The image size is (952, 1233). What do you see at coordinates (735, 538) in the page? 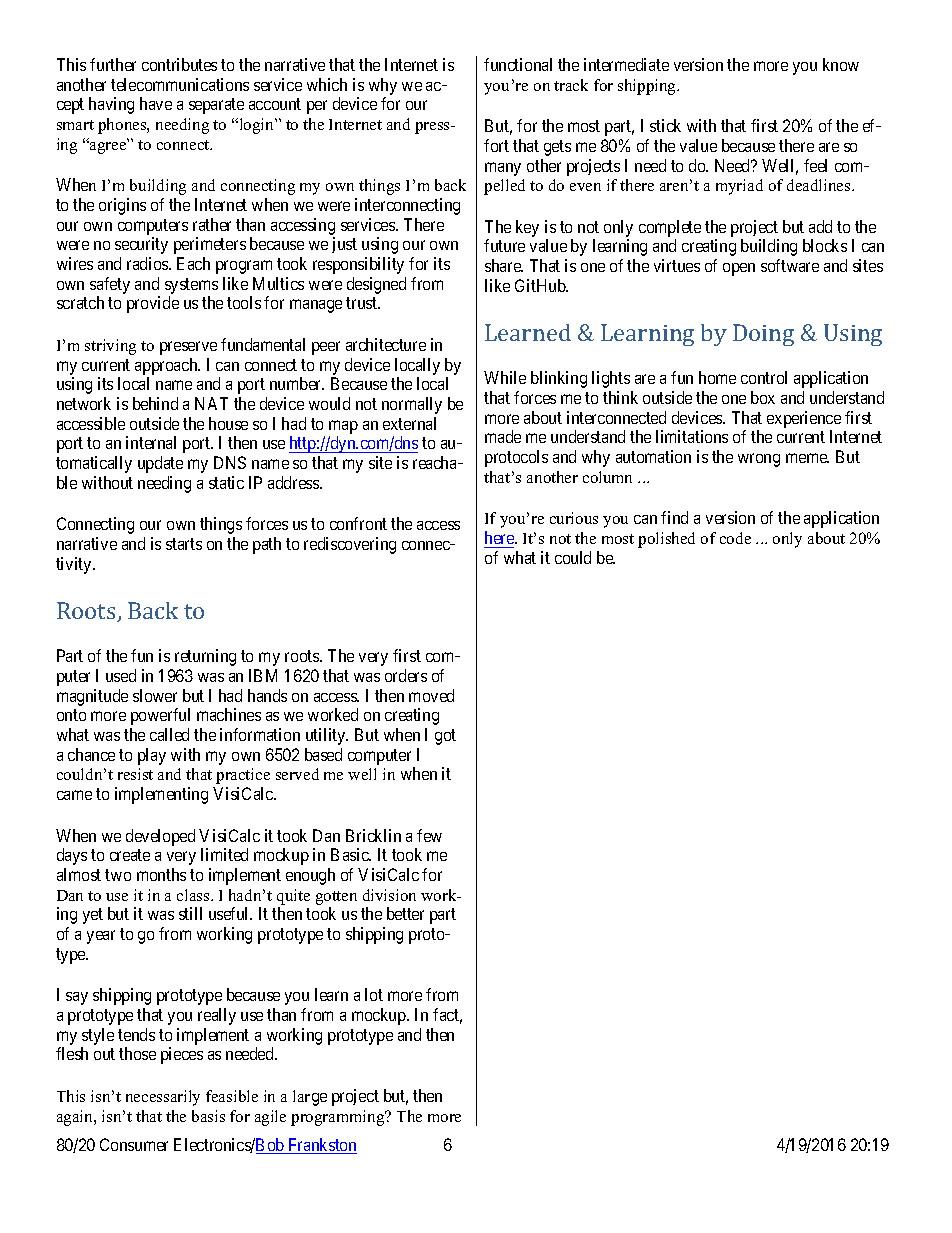
I see `code` at bounding box center [735, 538].
